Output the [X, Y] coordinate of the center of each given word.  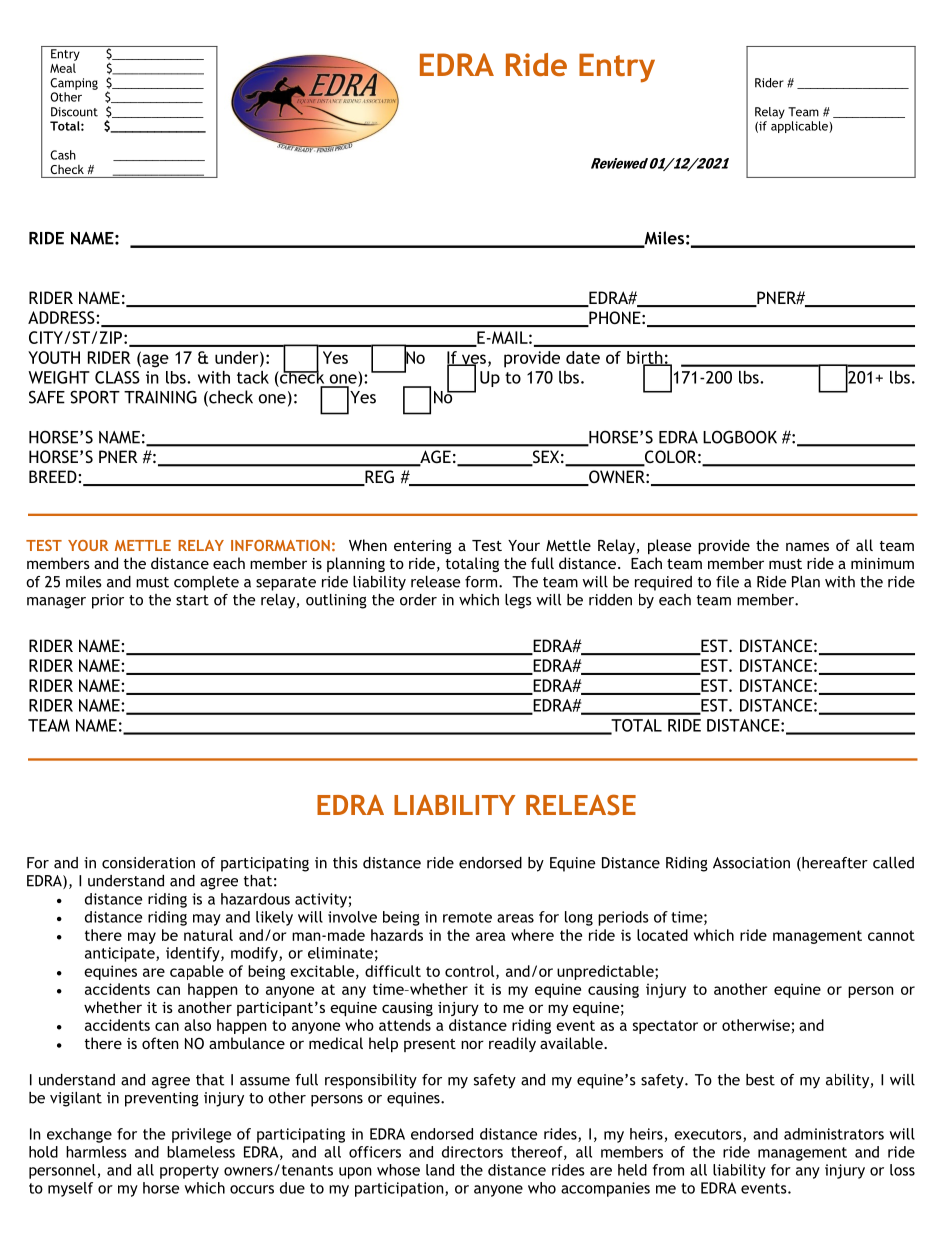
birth [646, 358]
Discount [74, 112]
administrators [834, 1134]
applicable [800, 127]
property [189, 1172]
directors [472, 1152]
